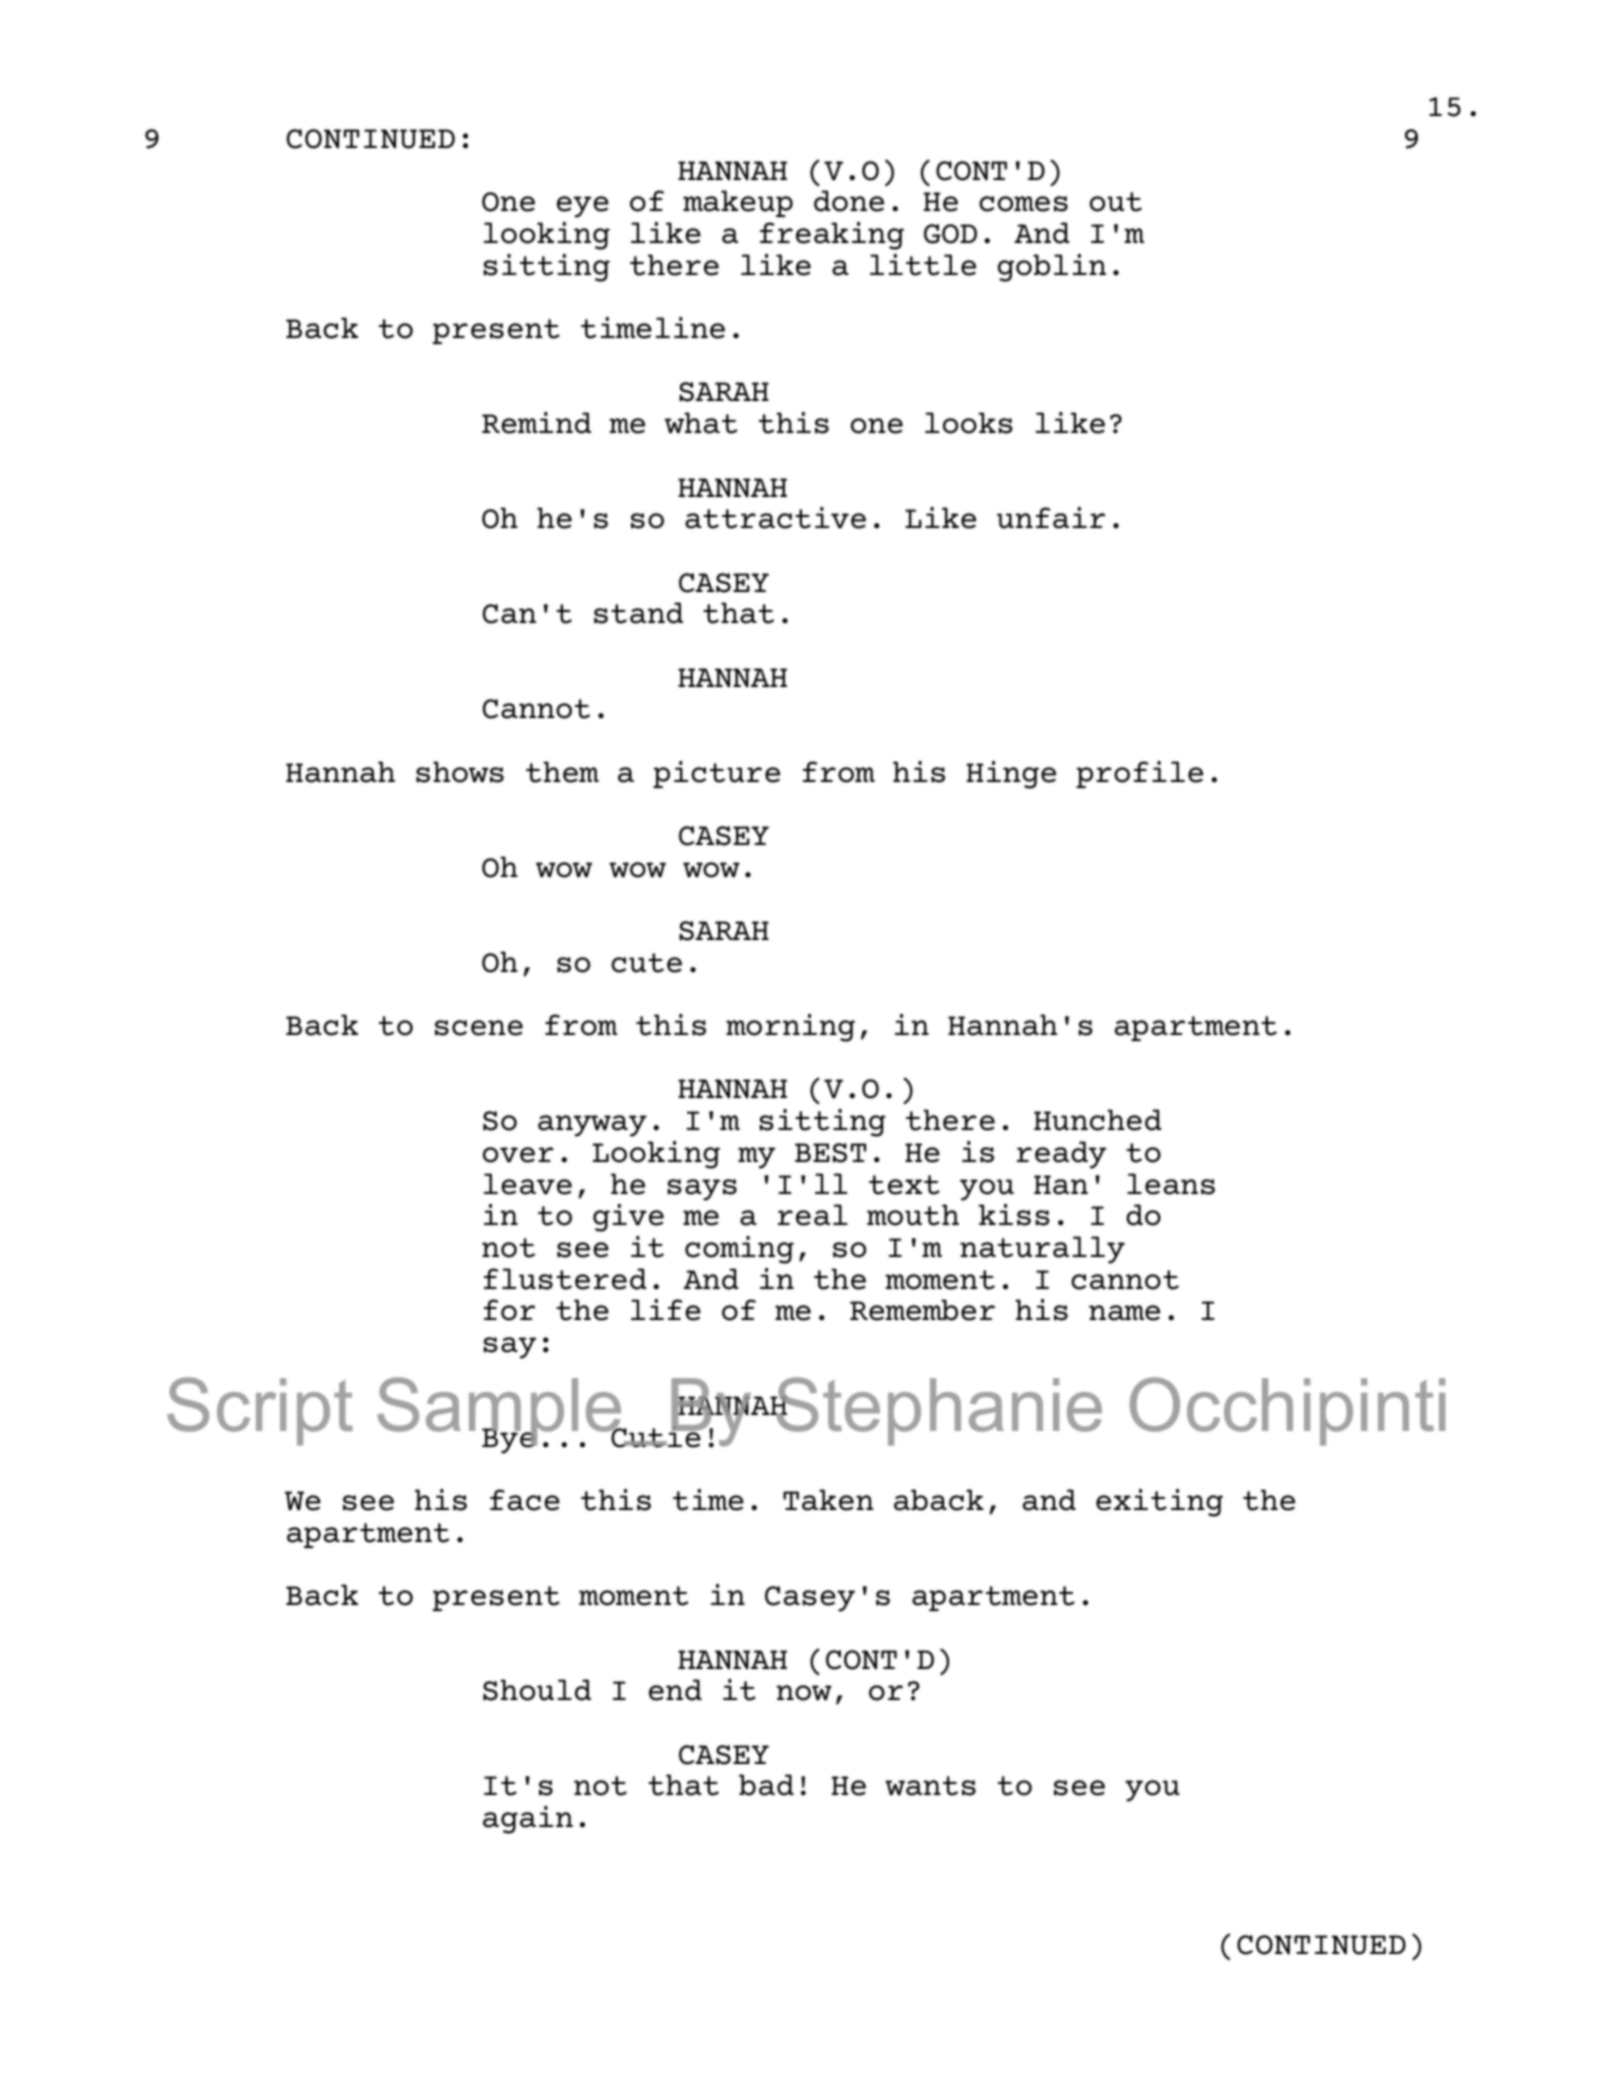 The image size is (1616, 2091). What do you see at coordinates (1052, 268) in the screenshot?
I see `goblin` at bounding box center [1052, 268].
